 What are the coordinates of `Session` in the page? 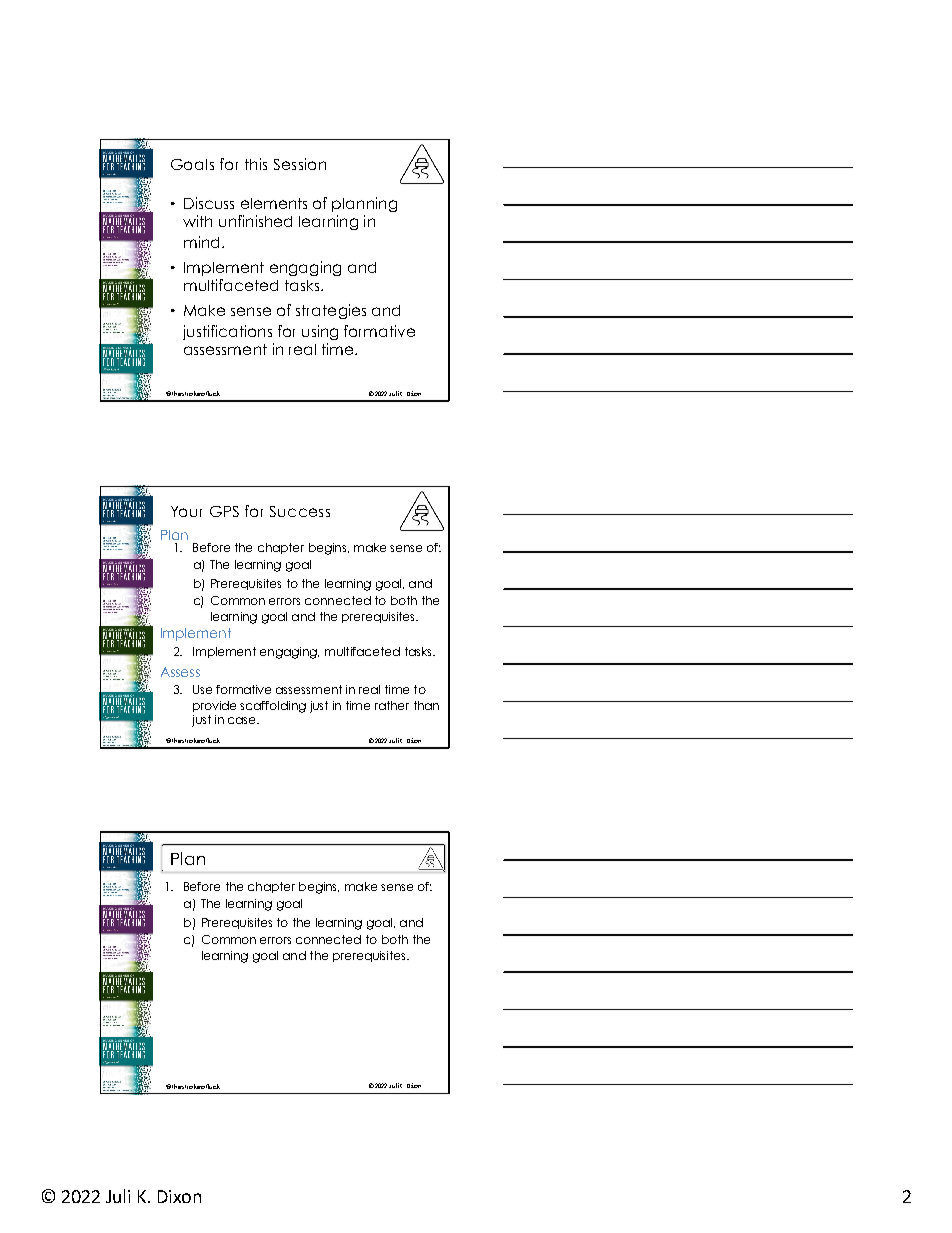 It's located at (300, 164).
